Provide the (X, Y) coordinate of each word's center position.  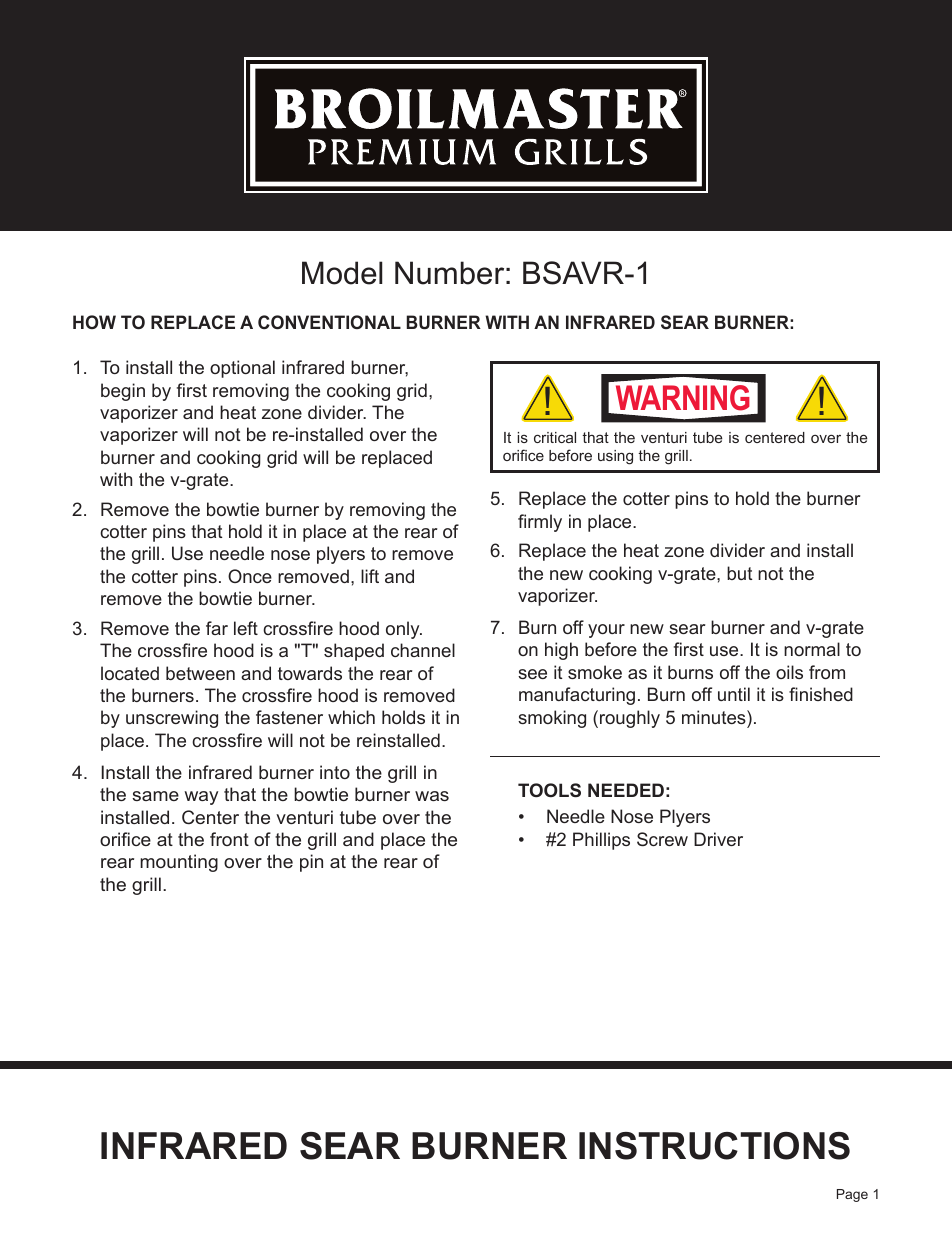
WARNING (683, 398)
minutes (715, 717)
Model (342, 273)
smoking (552, 719)
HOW (94, 322)
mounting (179, 863)
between (200, 673)
